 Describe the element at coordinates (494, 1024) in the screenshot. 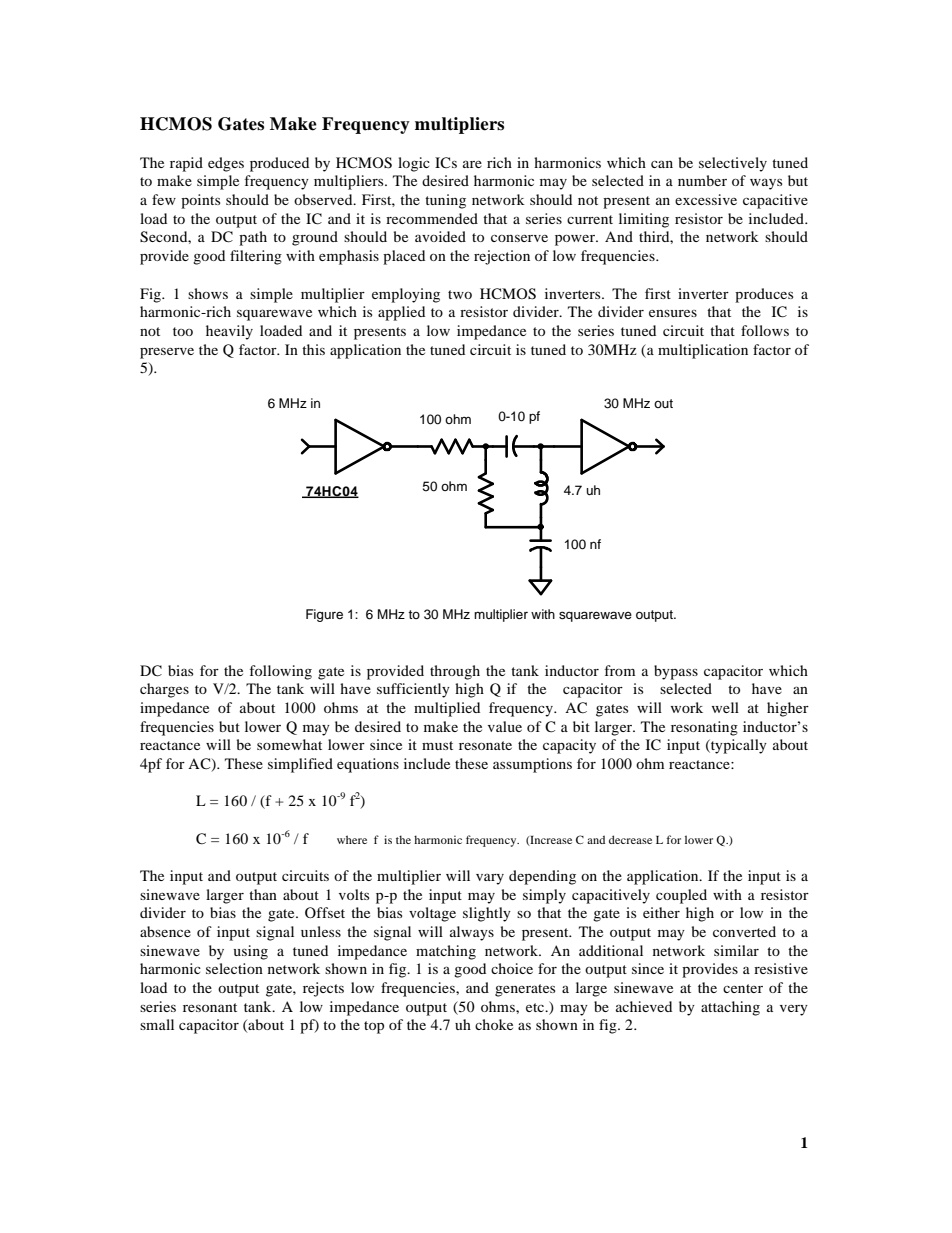

I see `choke` at that location.
